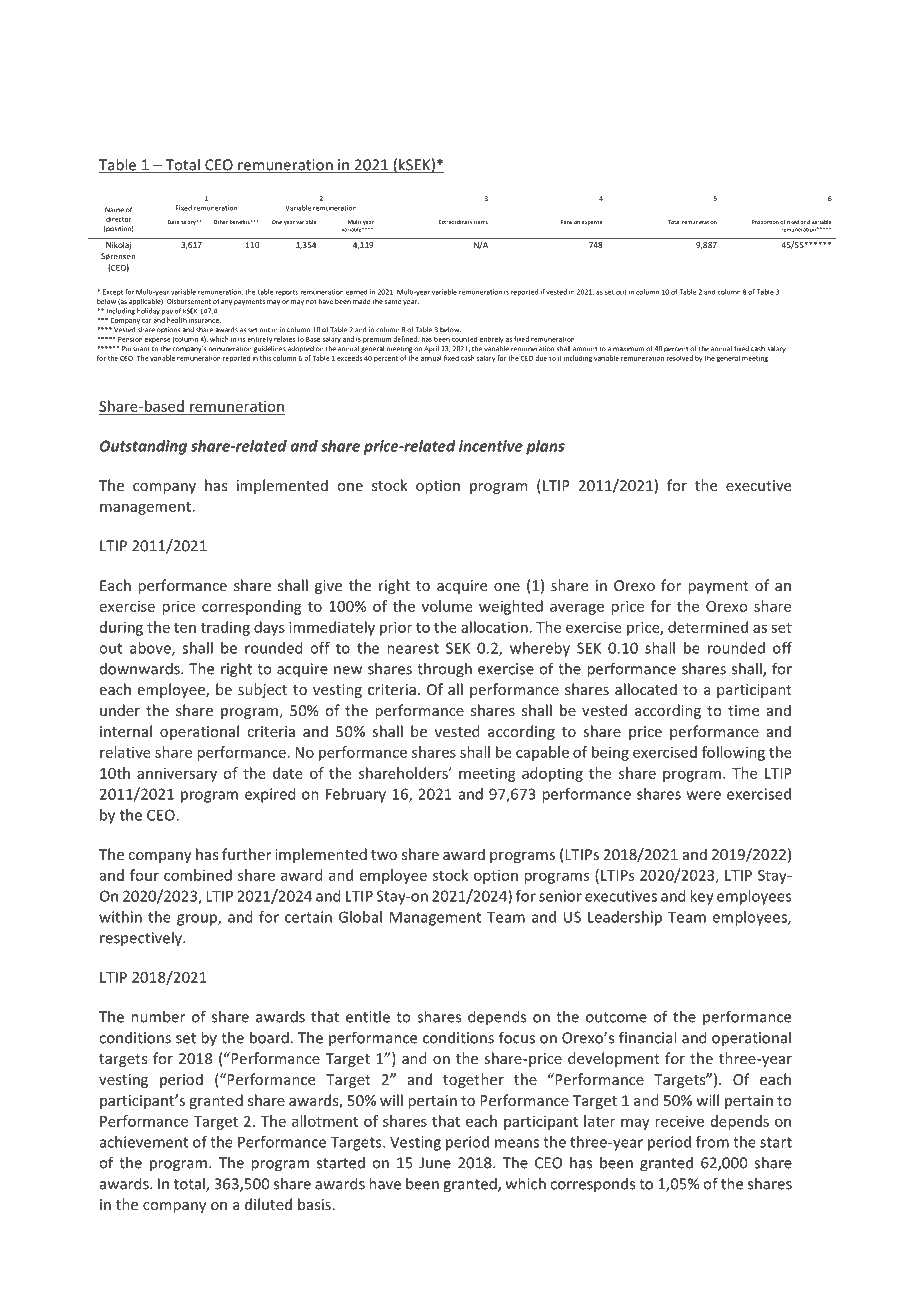  I want to click on incentive, so click(491, 446).
